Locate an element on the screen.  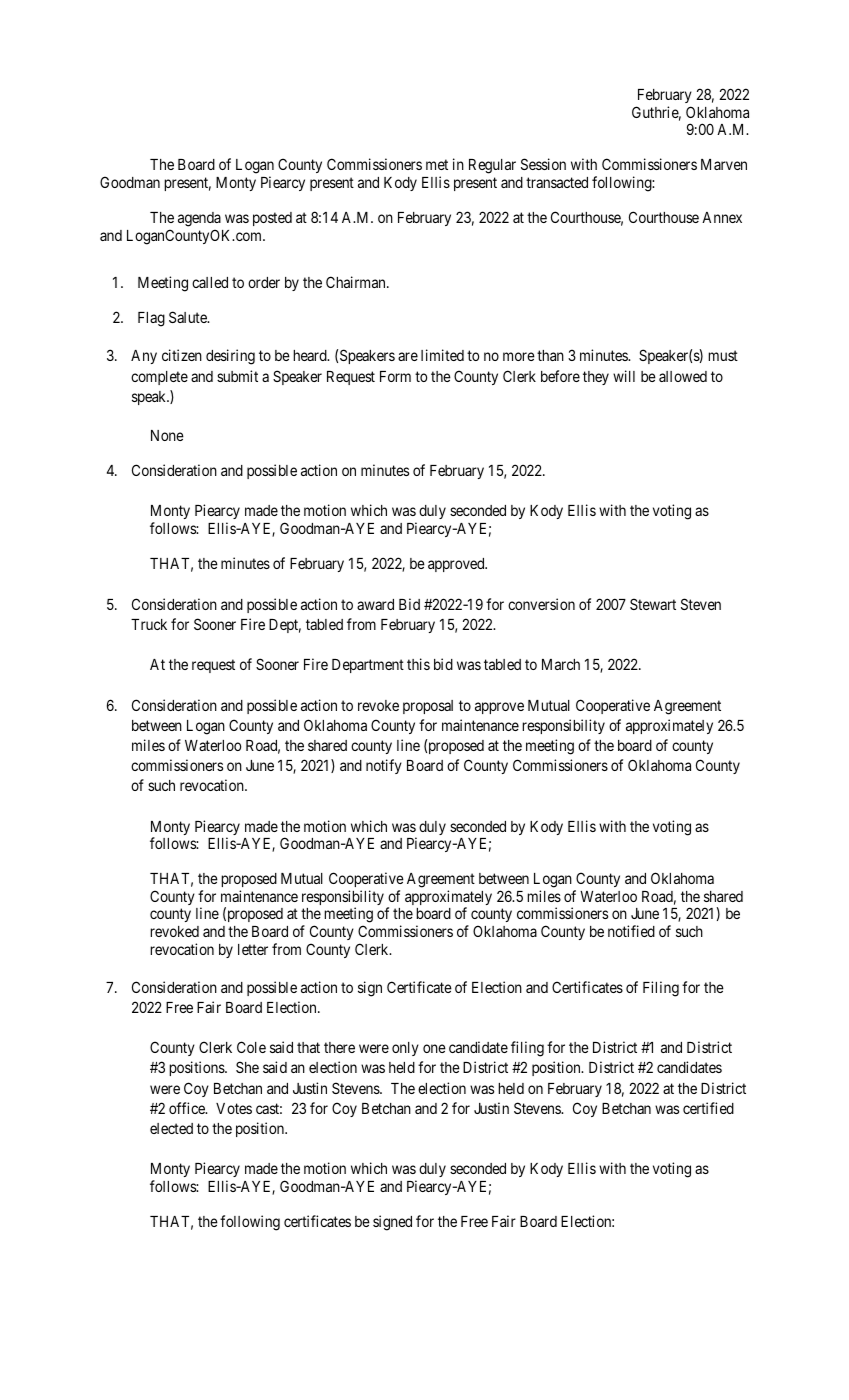
agenda is located at coordinates (199, 219).
